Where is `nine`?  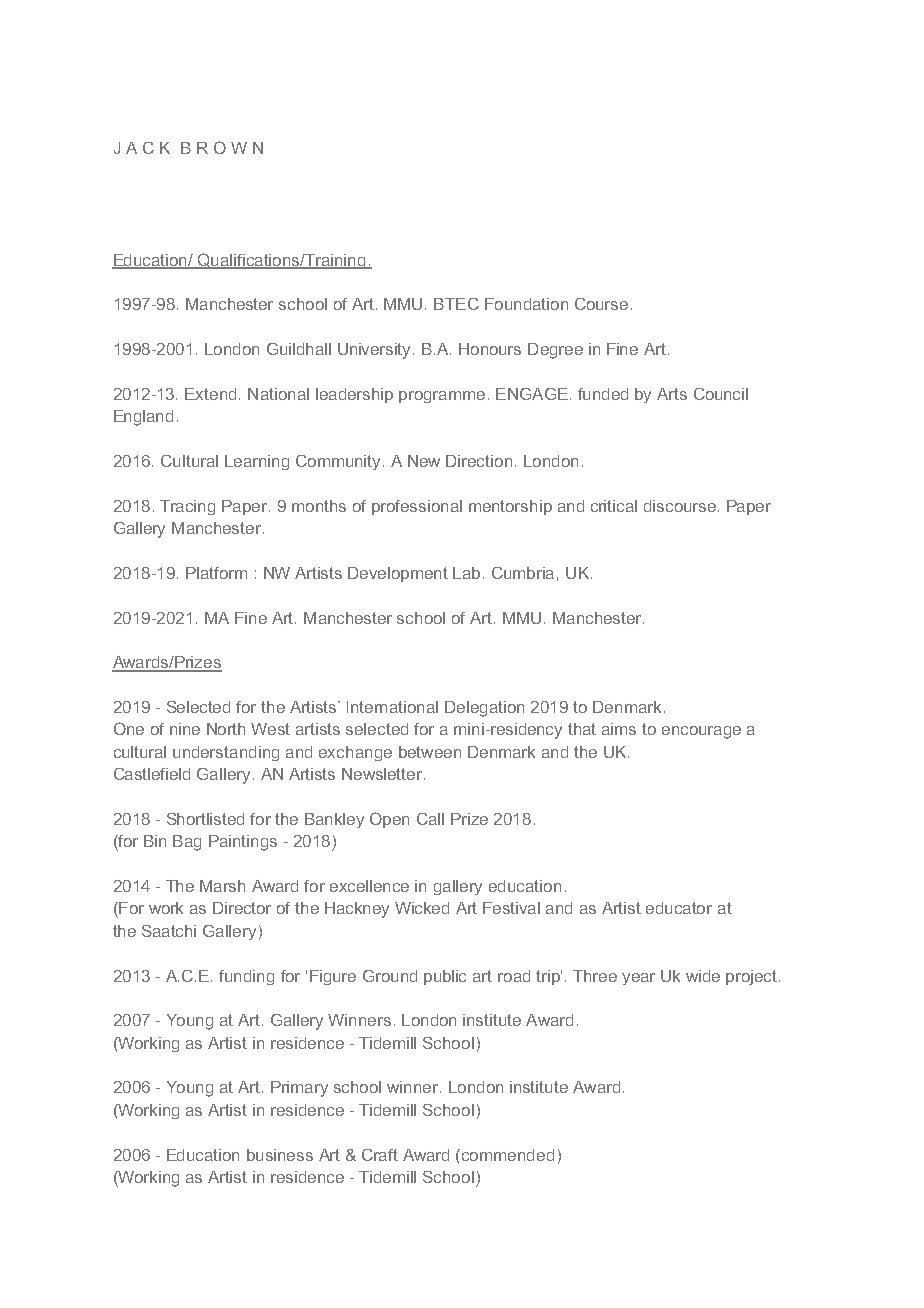
nine is located at coordinates (185, 729).
